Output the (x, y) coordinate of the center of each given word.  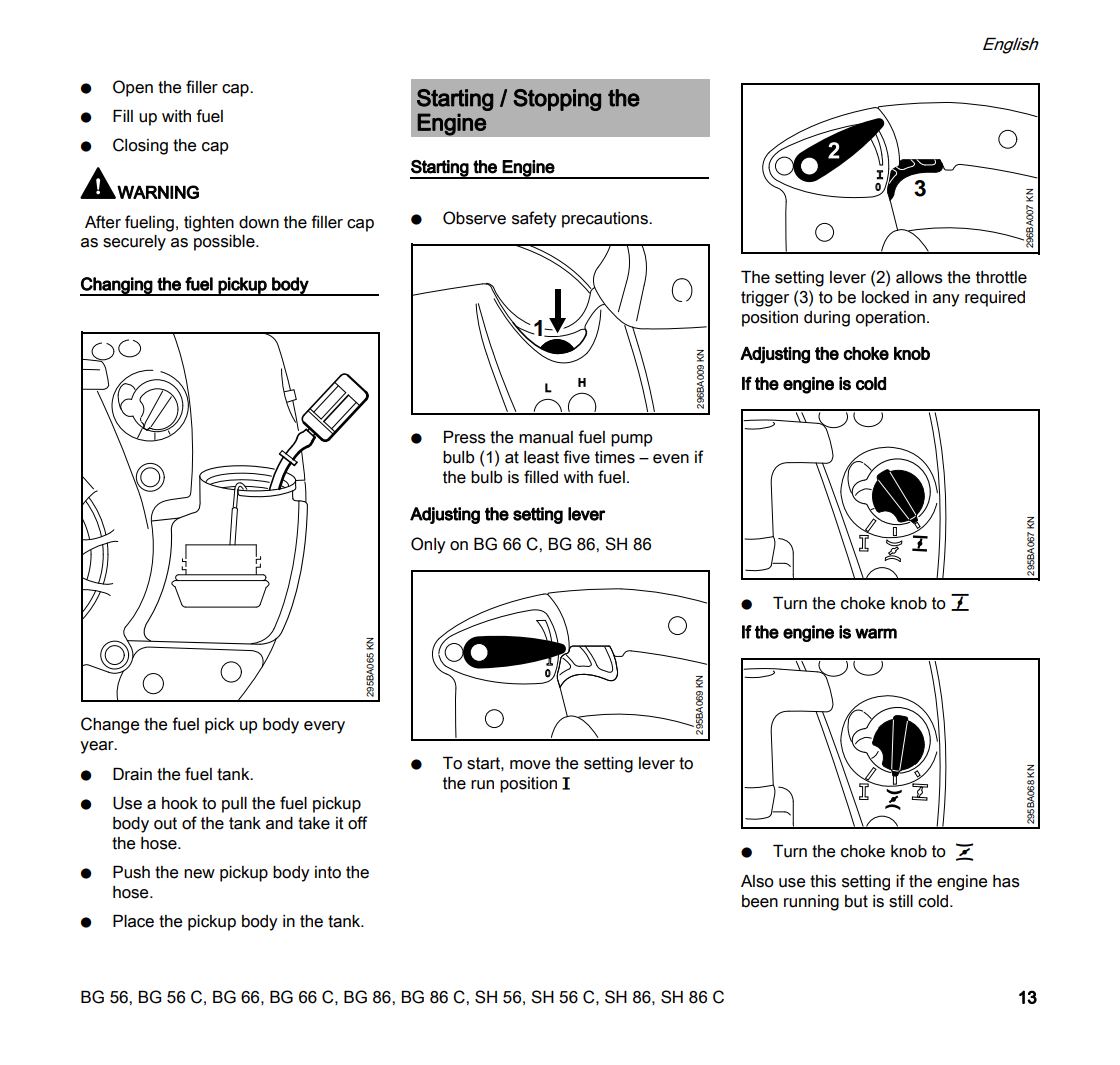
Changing (117, 286)
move (530, 765)
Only (428, 545)
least (541, 457)
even (671, 459)
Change (110, 725)
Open (133, 88)
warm (876, 633)
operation (890, 319)
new (199, 874)
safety (534, 219)
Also (757, 881)
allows (919, 277)
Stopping (557, 100)
